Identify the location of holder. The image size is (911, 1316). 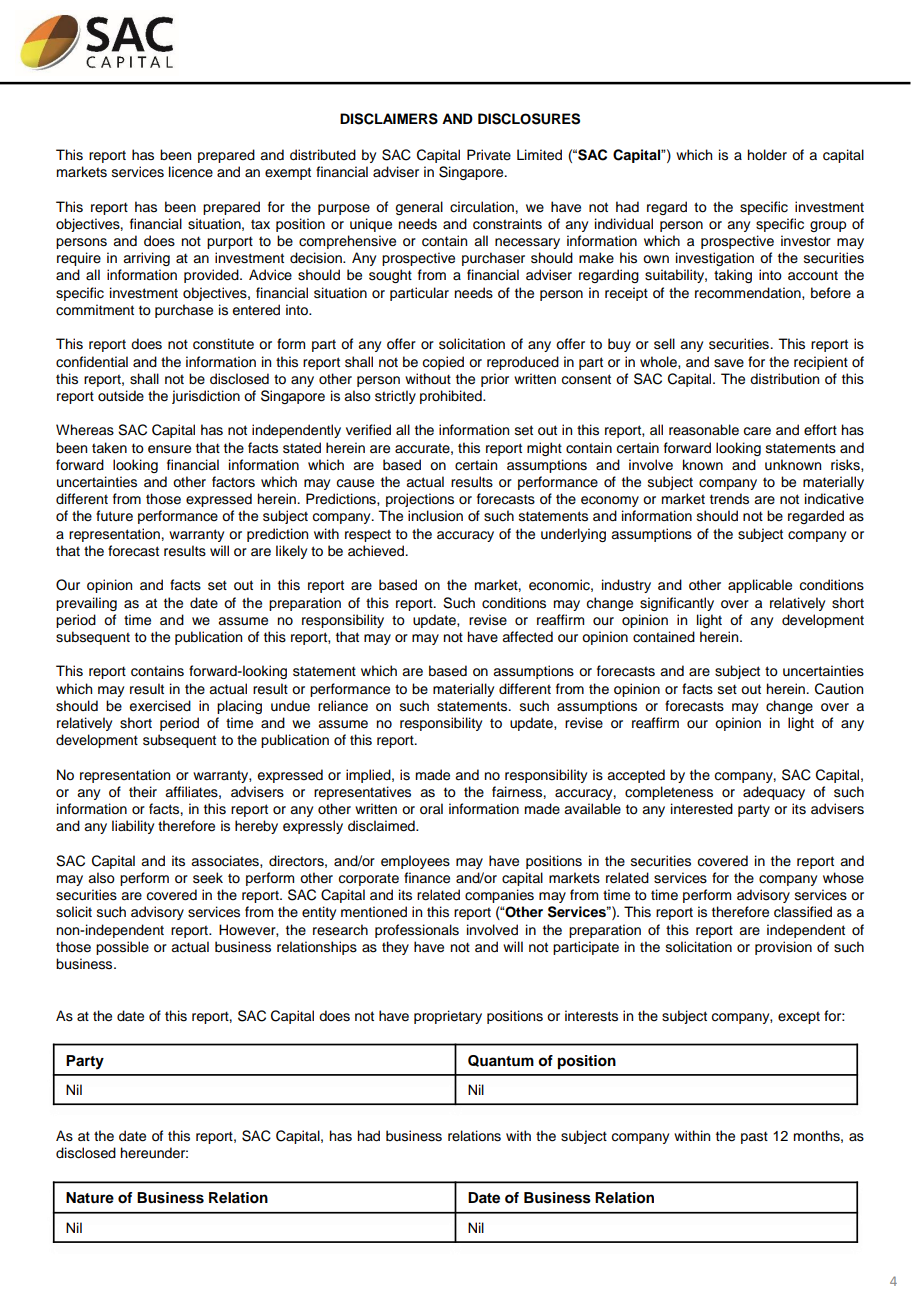
(767, 154).
